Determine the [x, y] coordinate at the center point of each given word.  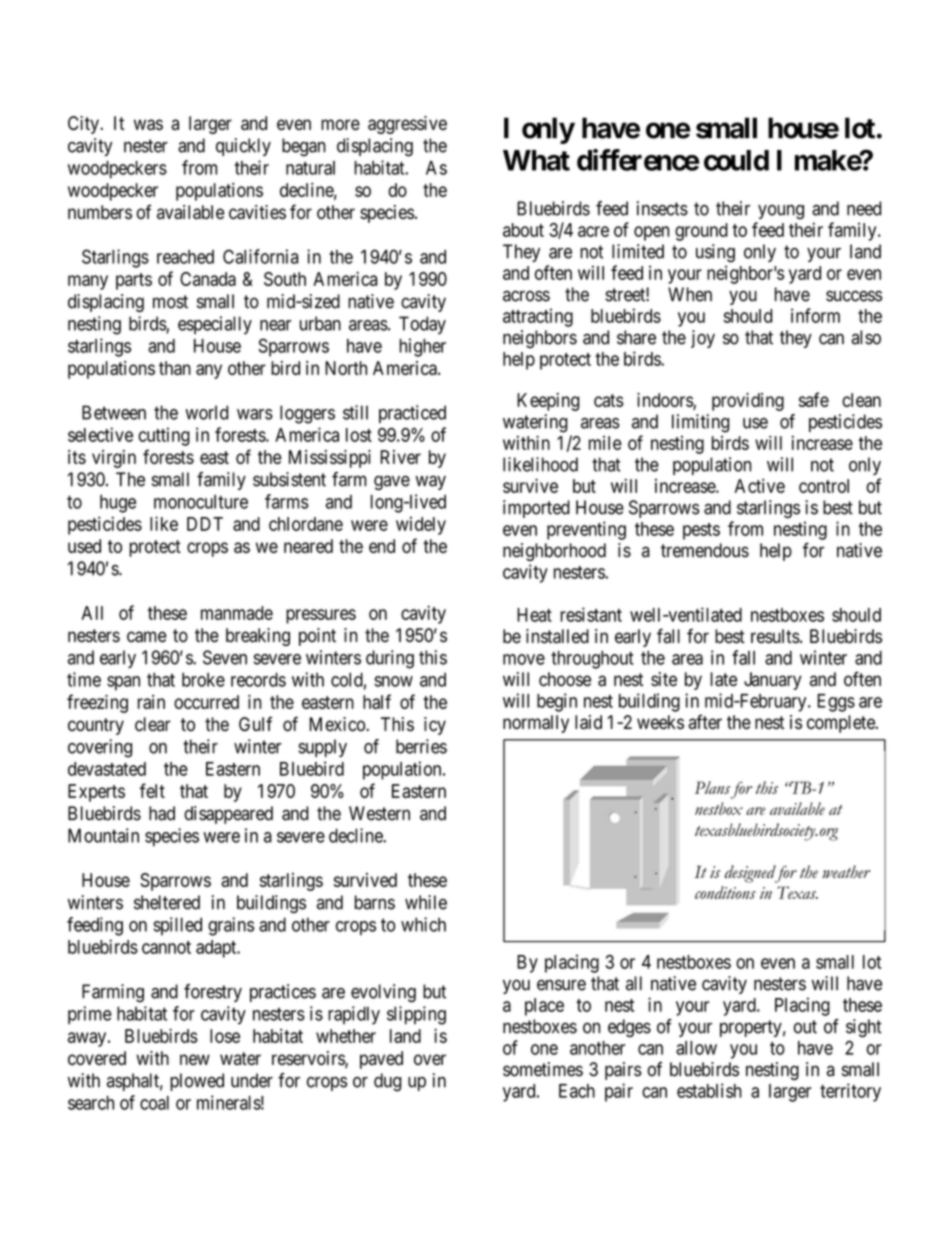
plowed [197, 1082]
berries [421, 746]
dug [387, 1082]
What [536, 160]
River [400, 457]
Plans [712, 787]
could [736, 160]
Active [760, 485]
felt [152, 790]
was [148, 124]
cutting [164, 436]
